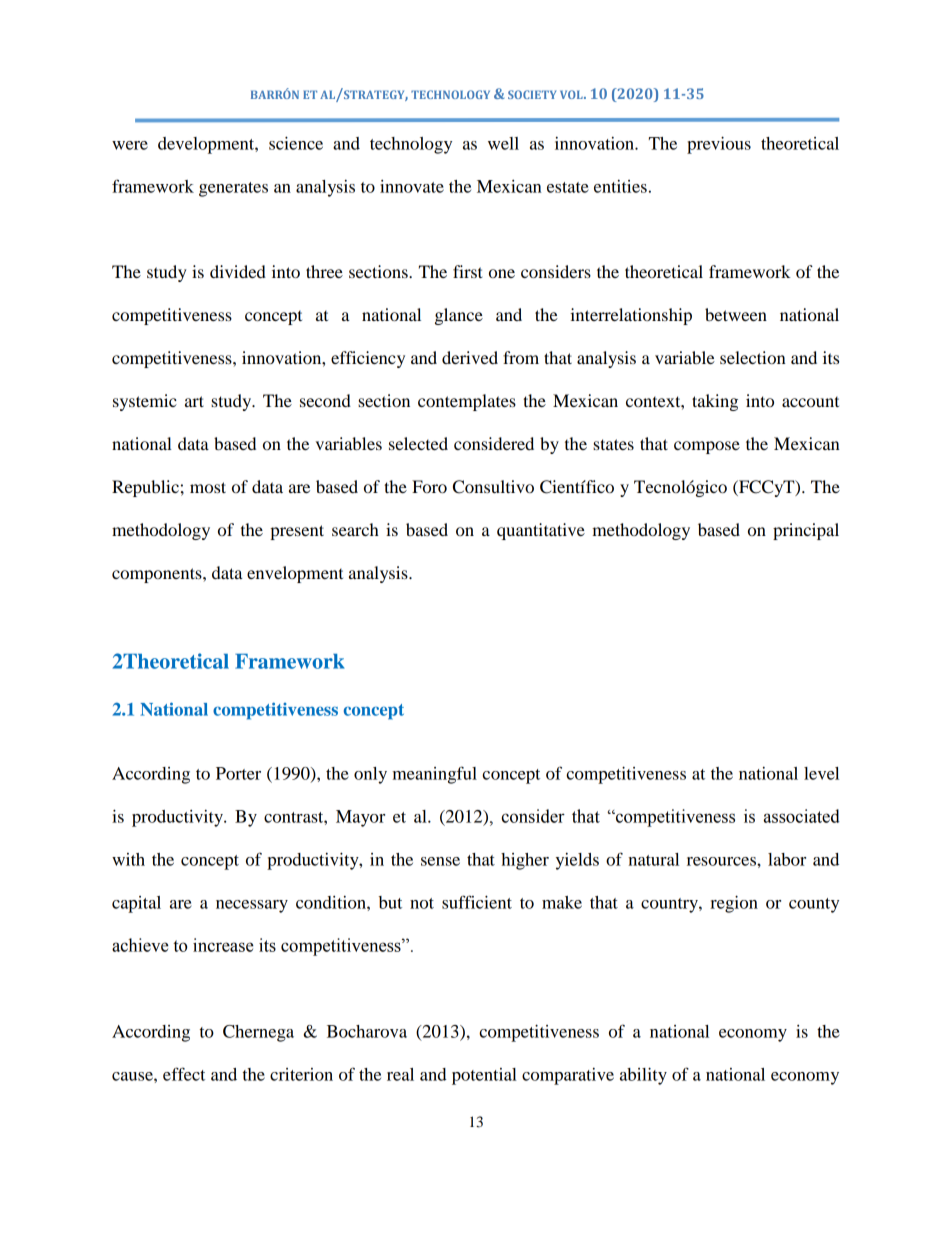 The image size is (952, 1233). What do you see at coordinates (503, 143) in the page?
I see `well` at bounding box center [503, 143].
